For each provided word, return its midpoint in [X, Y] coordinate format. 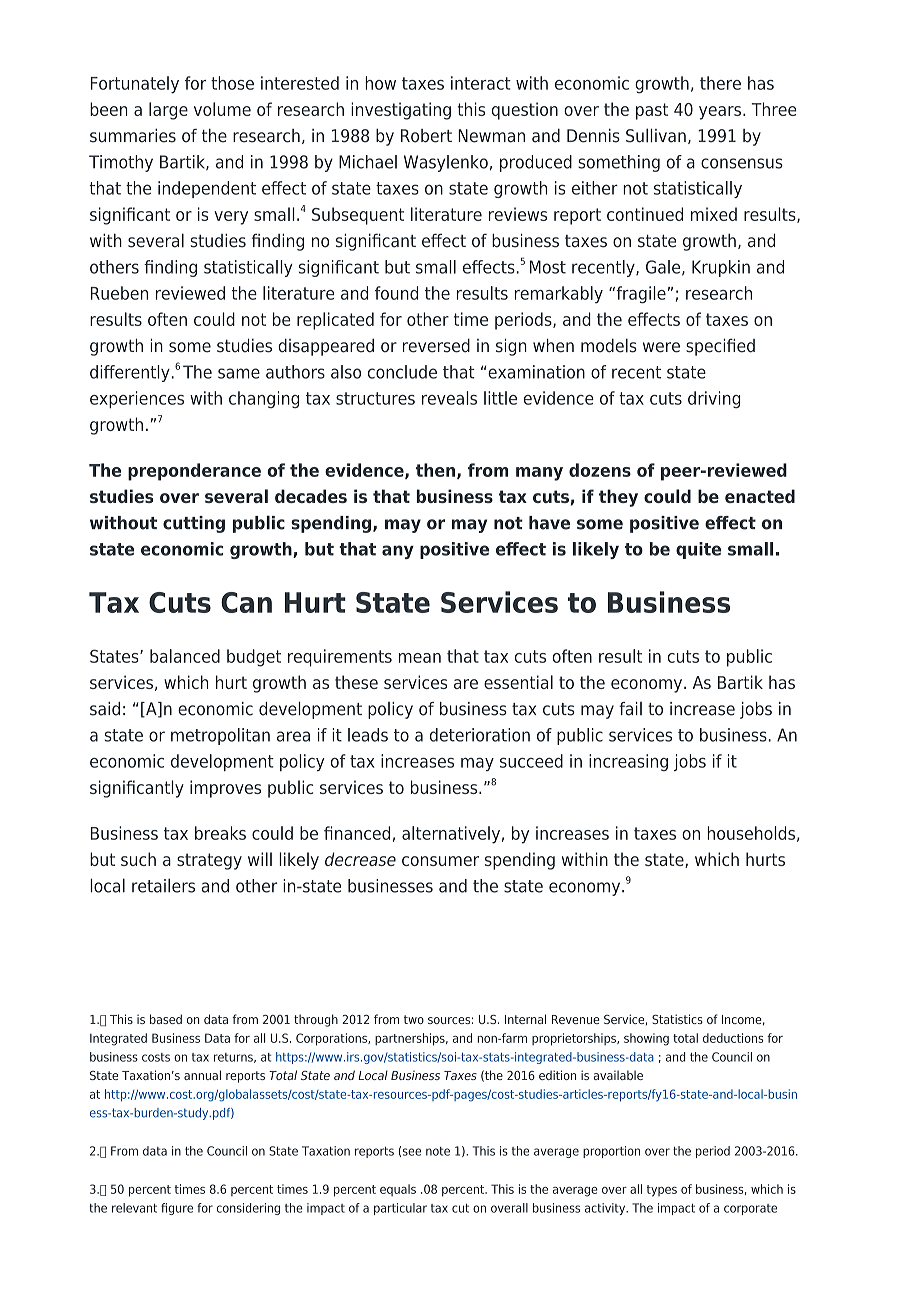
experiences [137, 399]
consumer [440, 861]
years [720, 113]
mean [420, 658]
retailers [163, 885]
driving [714, 399]
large [168, 111]
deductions [733, 1038]
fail [630, 709]
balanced [185, 656]
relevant [134, 1208]
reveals [449, 398]
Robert [426, 136]
